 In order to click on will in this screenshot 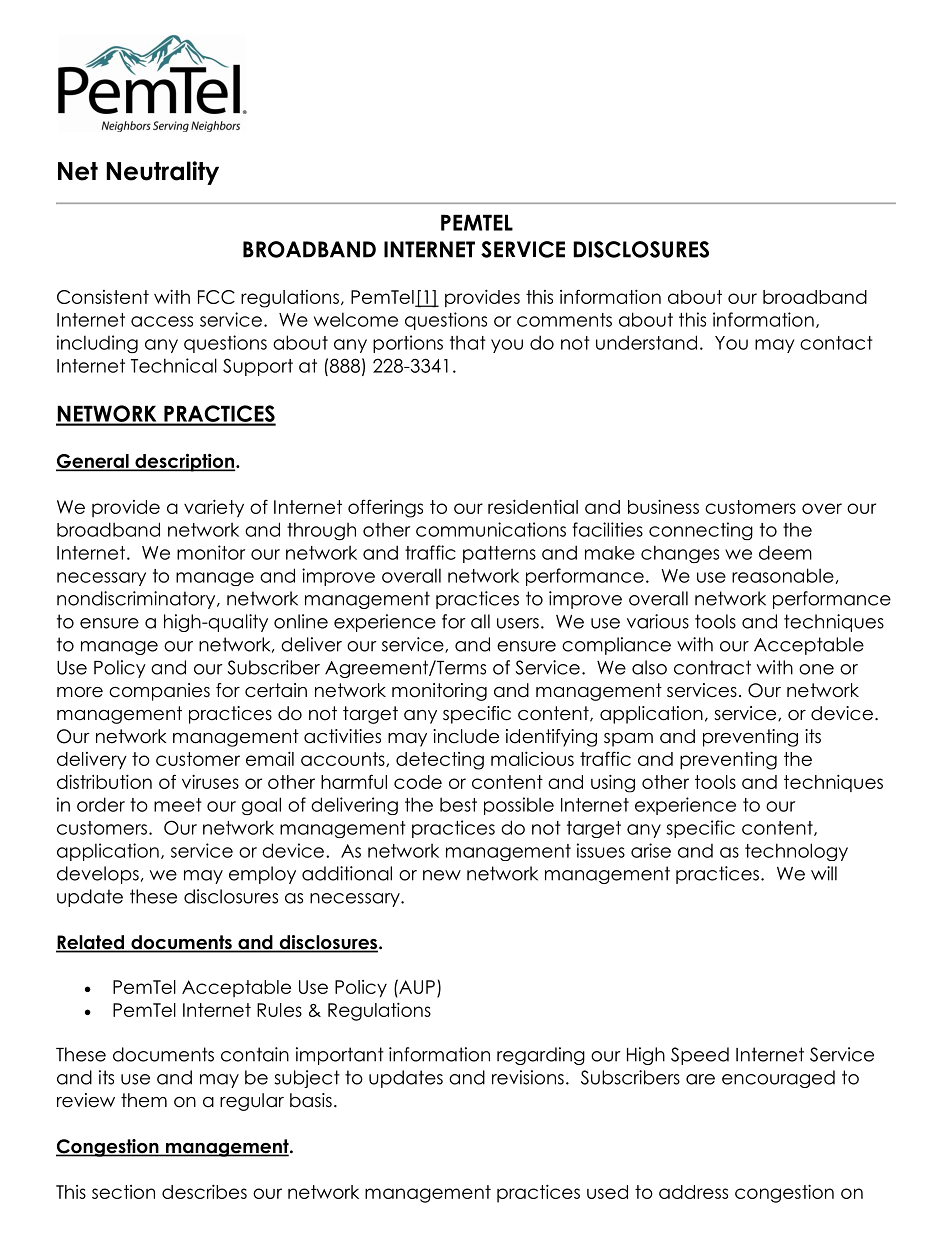, I will do `click(824, 873)`.
